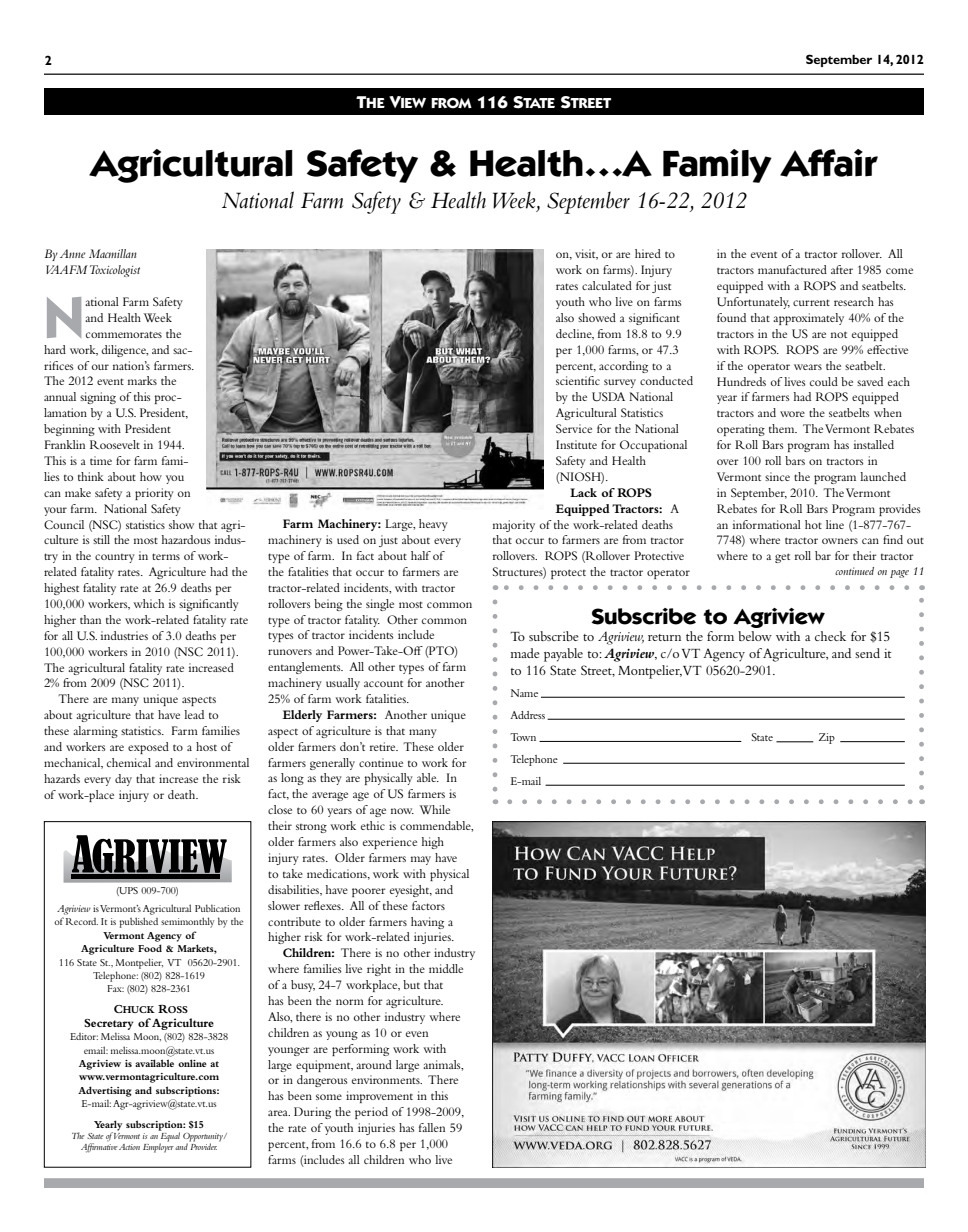  I want to click on fallen, so click(432, 1127).
